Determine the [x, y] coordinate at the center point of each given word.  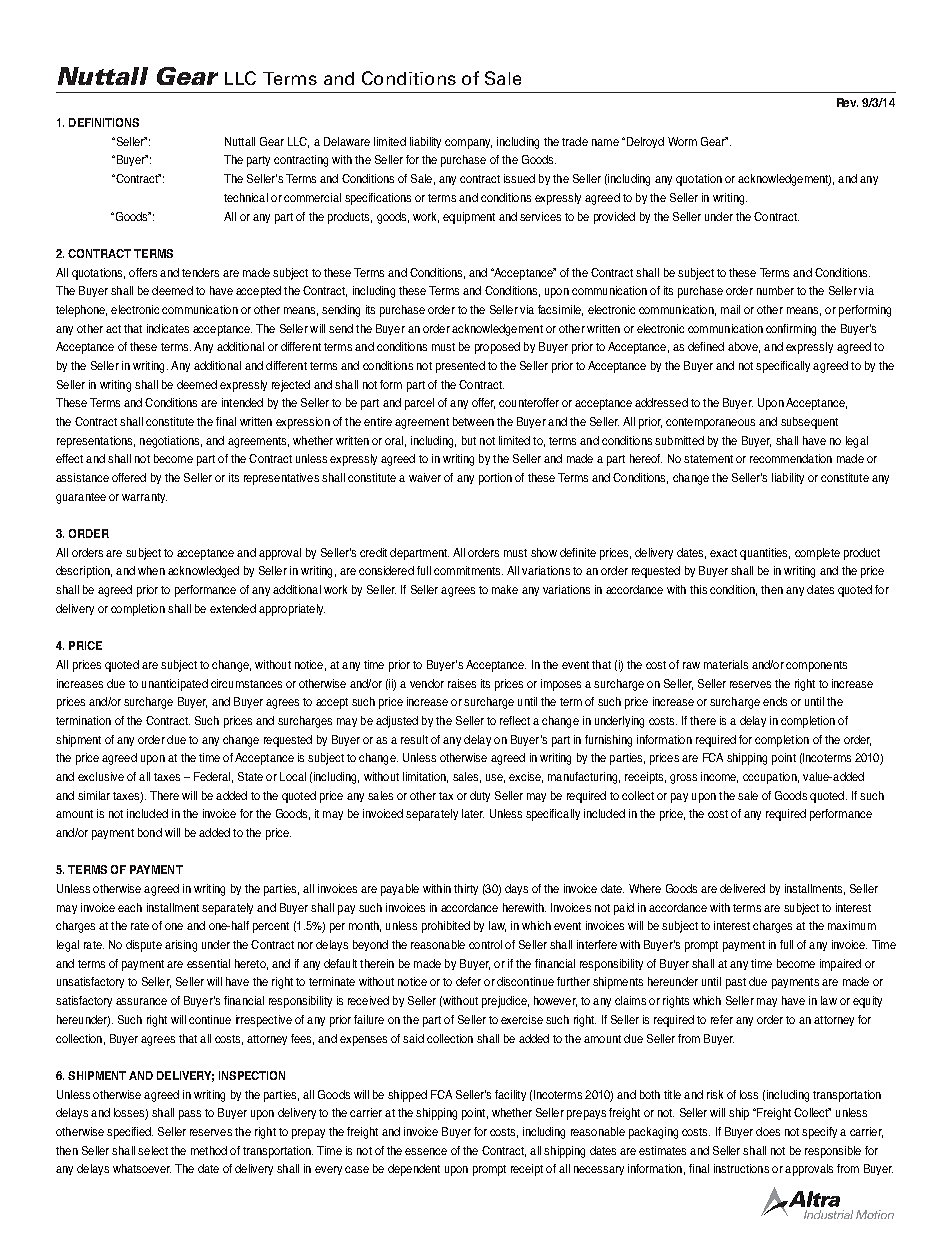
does [768, 1131]
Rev [847, 102]
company [468, 144]
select [153, 1150]
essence [426, 1151]
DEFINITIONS [104, 122]
